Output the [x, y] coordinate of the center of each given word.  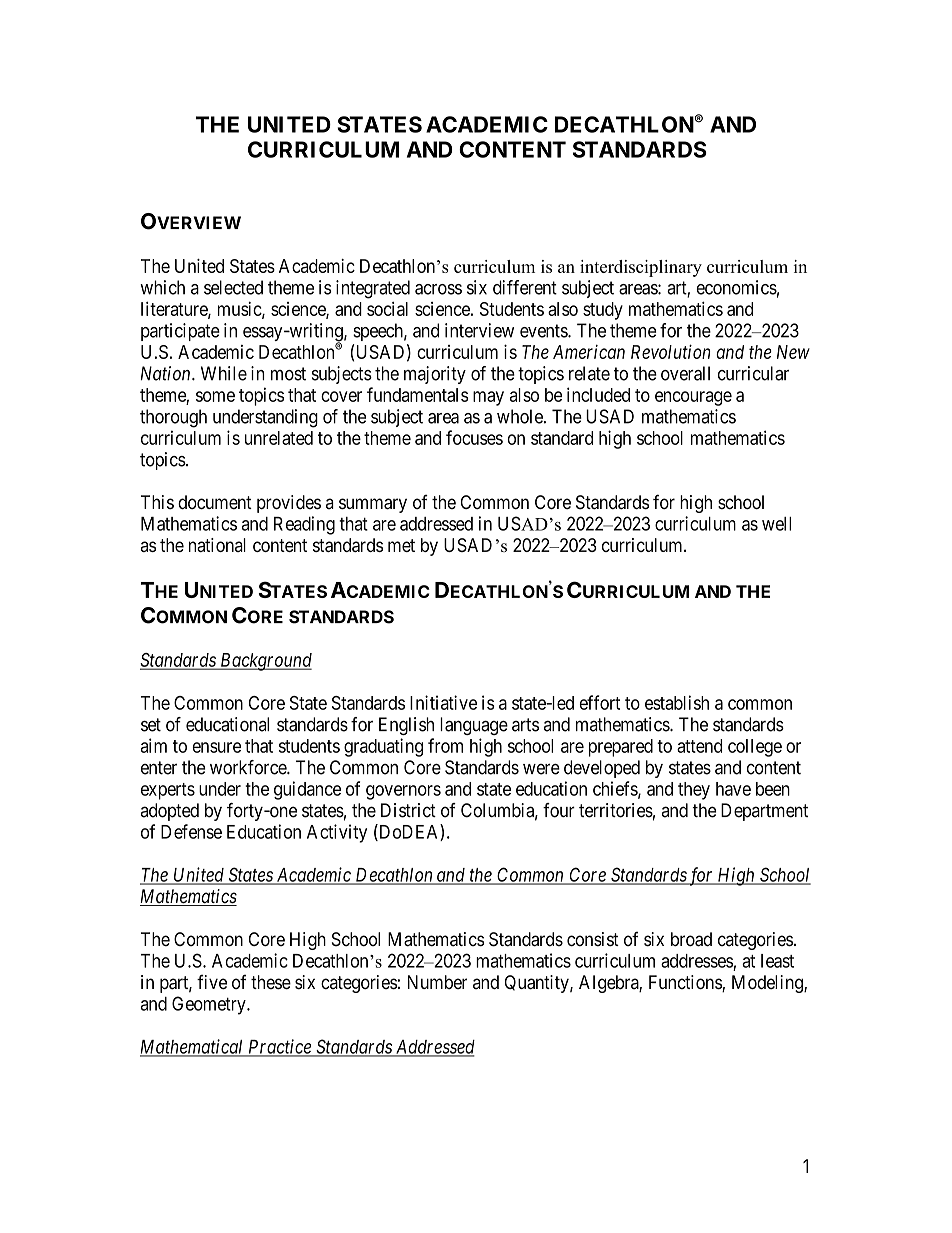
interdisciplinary [641, 268]
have [733, 789]
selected [233, 287]
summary [373, 505]
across [438, 289]
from [445, 745]
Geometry [210, 1005]
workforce [249, 767]
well [776, 524]
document [215, 502]
